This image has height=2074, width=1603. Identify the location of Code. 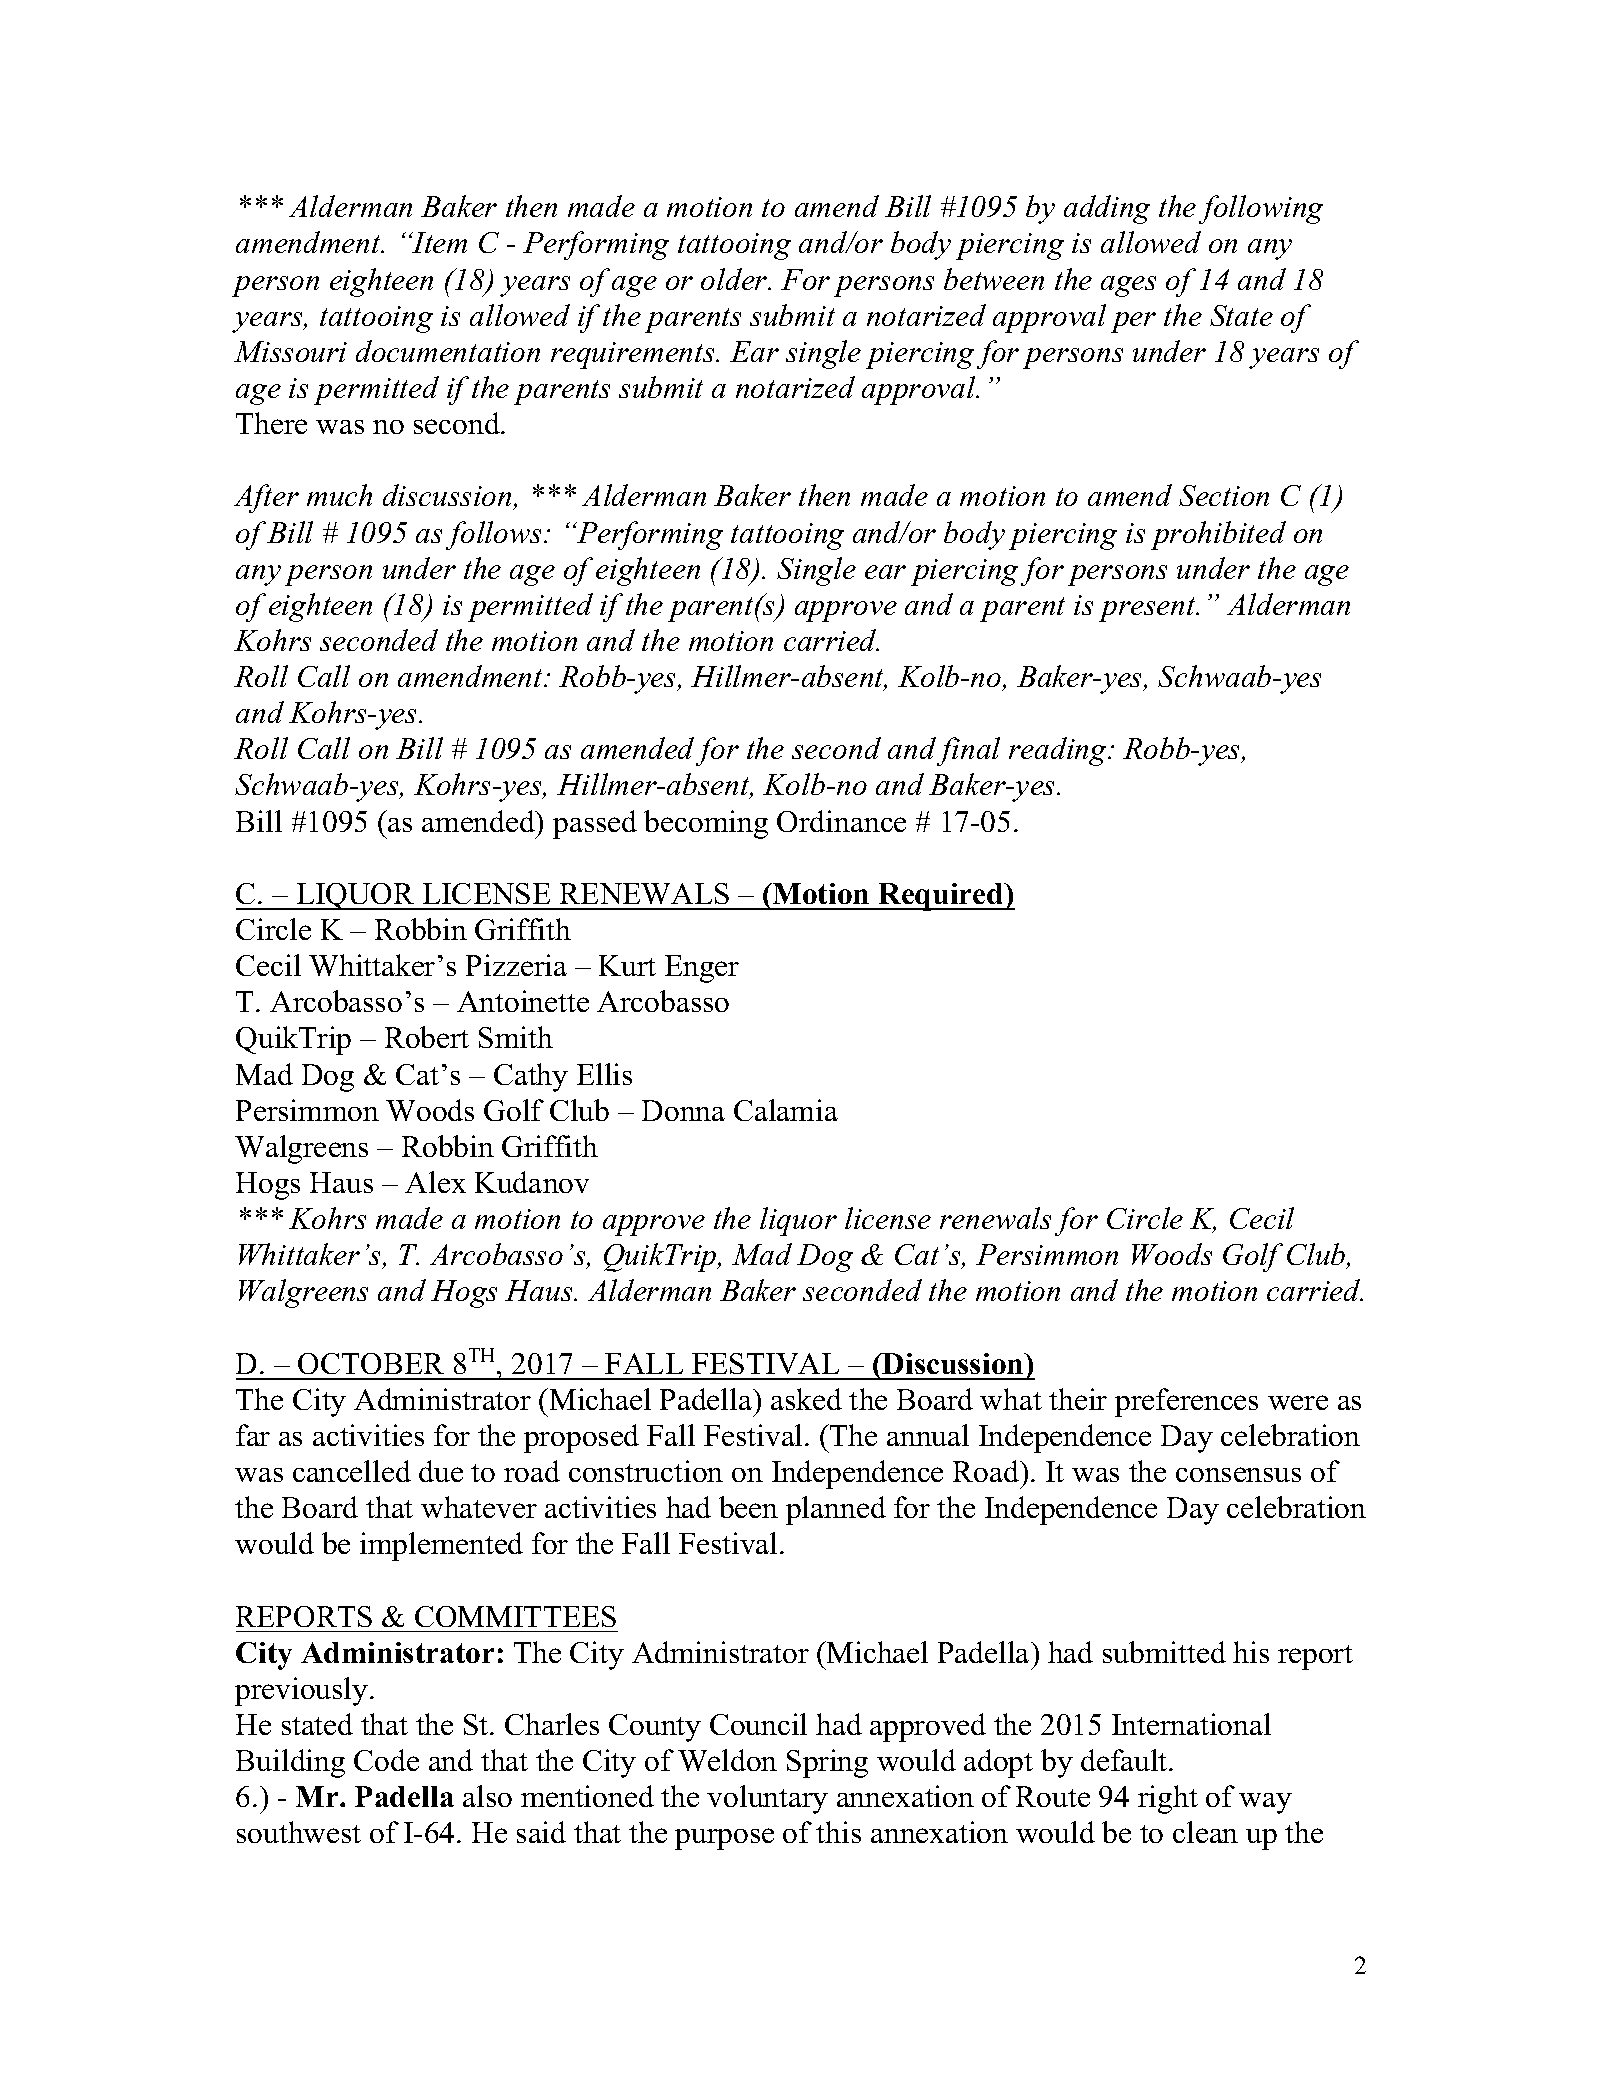
(386, 1760).
